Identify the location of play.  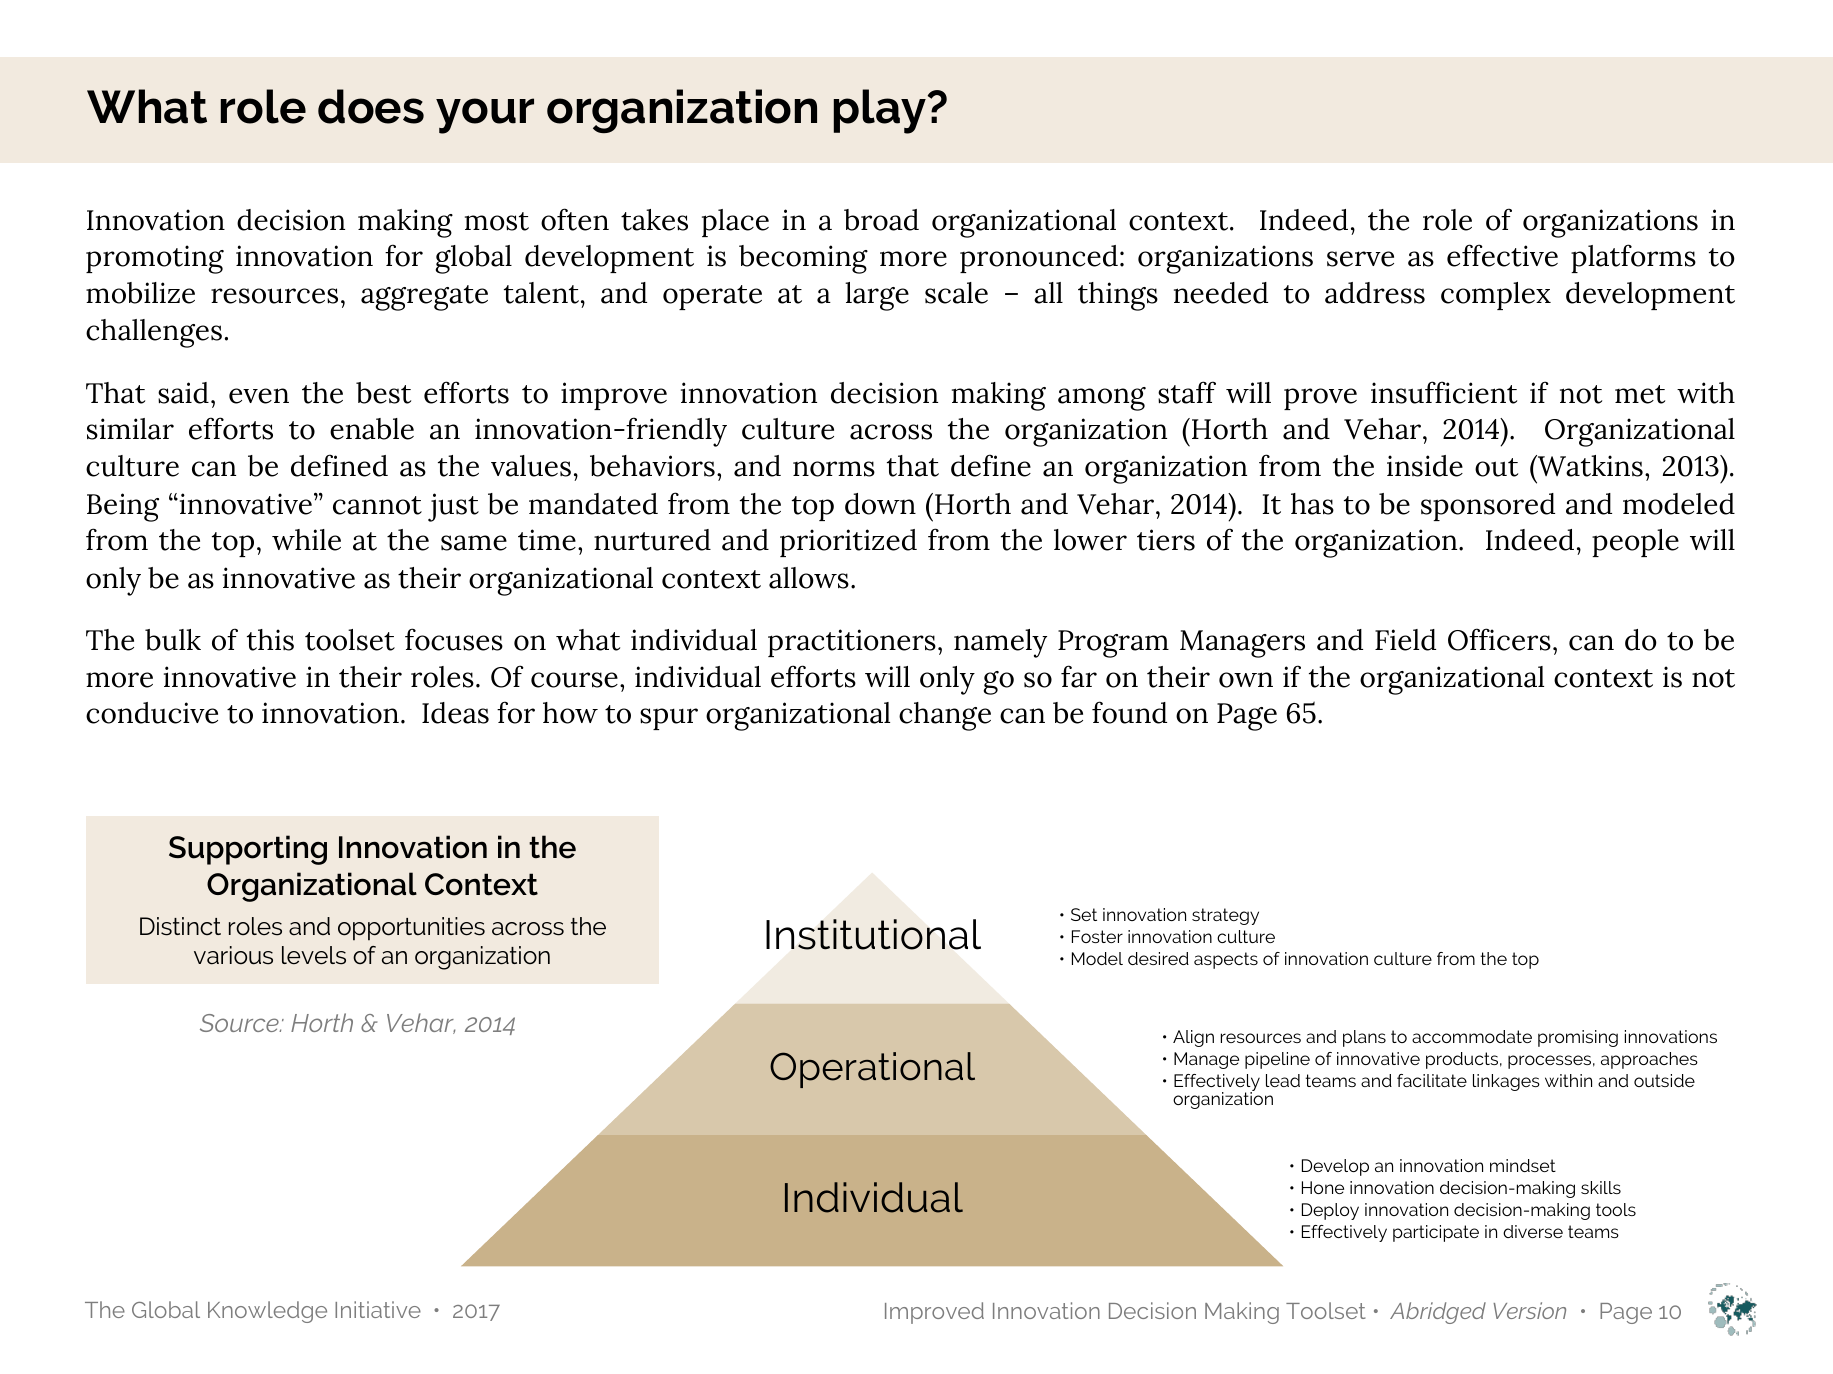
(881, 111).
